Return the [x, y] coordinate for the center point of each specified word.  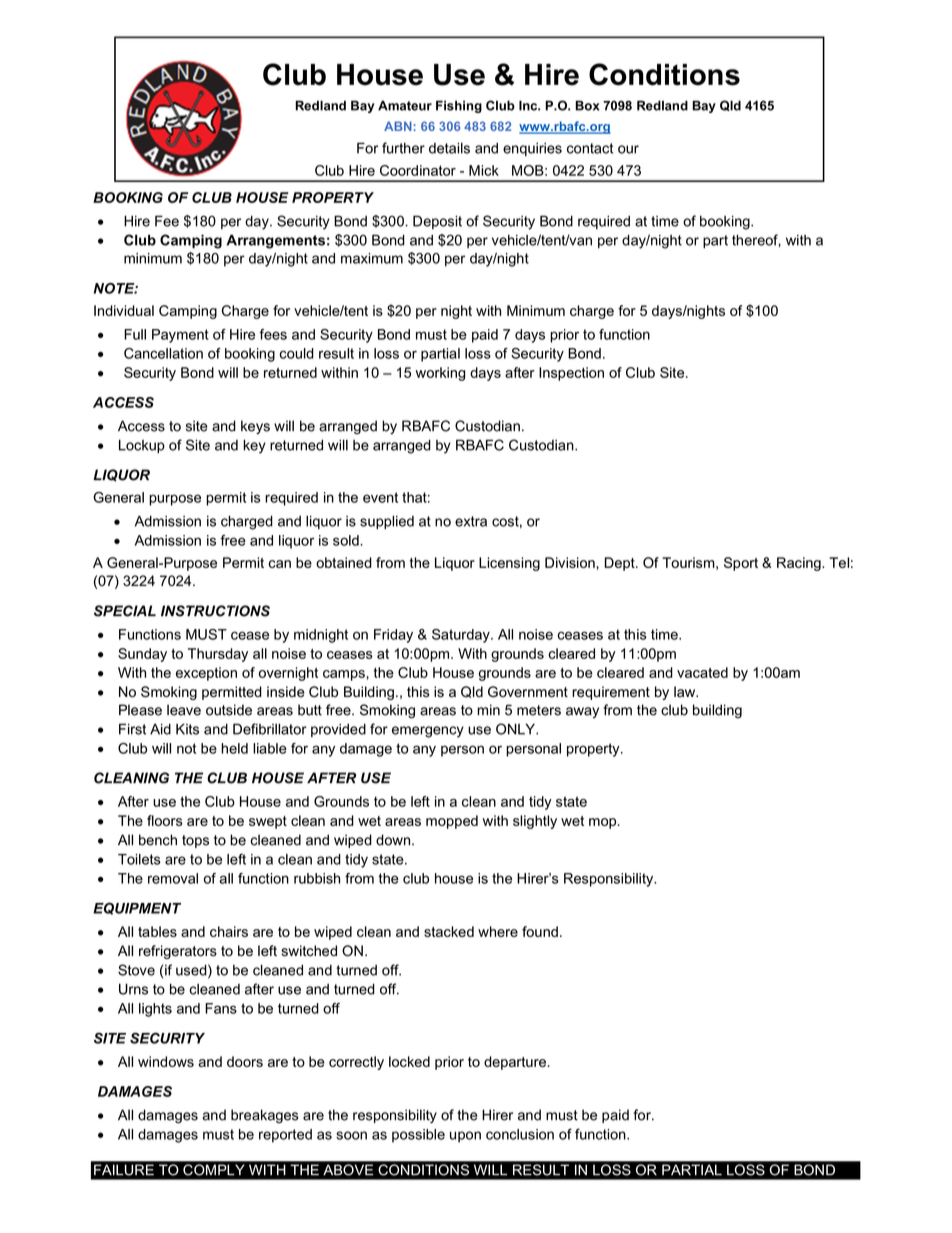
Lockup [142, 446]
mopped [452, 822]
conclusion [520, 1134]
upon [465, 1137]
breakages [264, 1116]
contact [590, 148]
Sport [741, 564]
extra [471, 521]
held [234, 748]
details [449, 148]
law [686, 692]
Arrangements [275, 241]
